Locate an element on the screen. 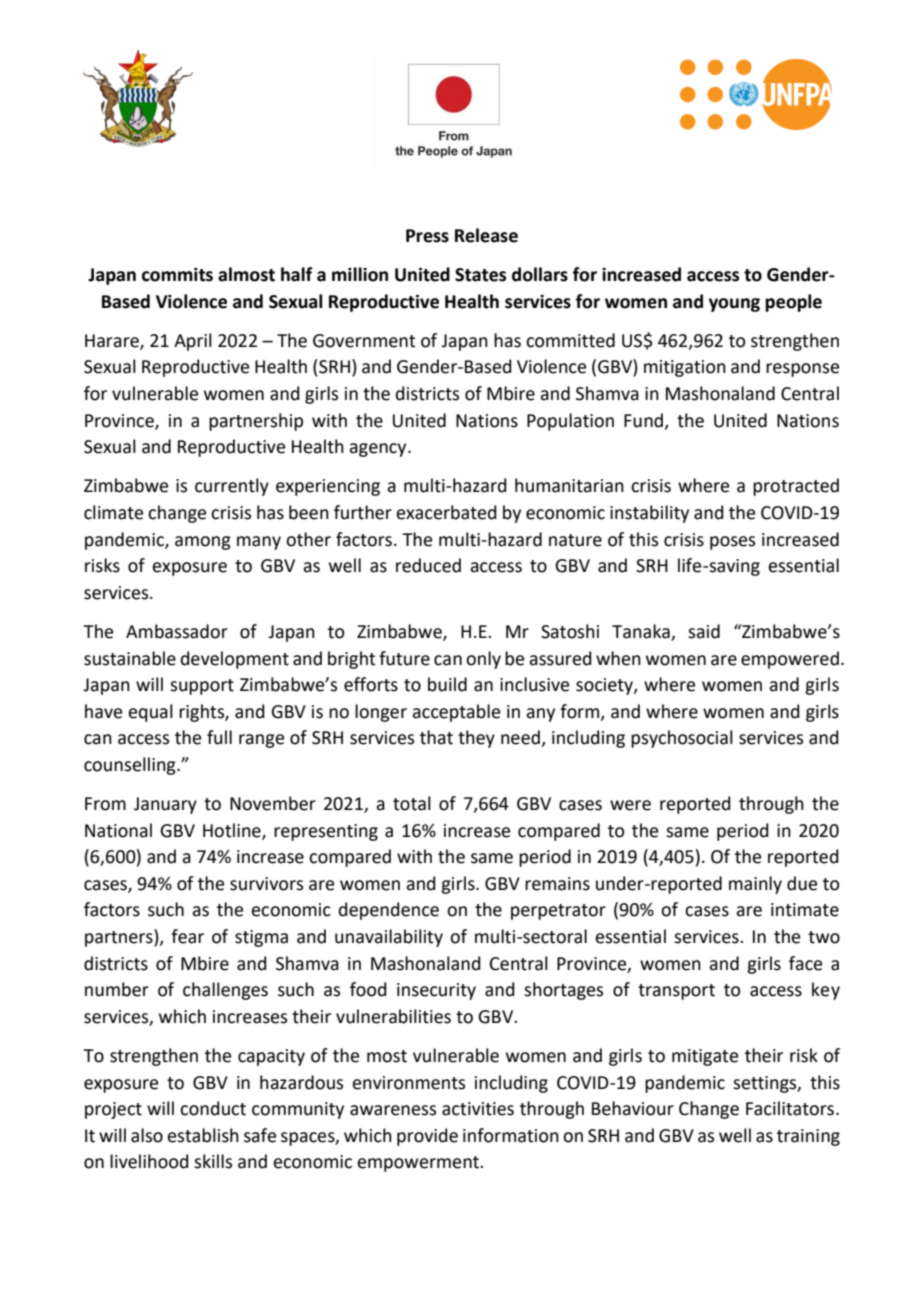 The image size is (924, 1308). establish is located at coordinates (203, 1135).
